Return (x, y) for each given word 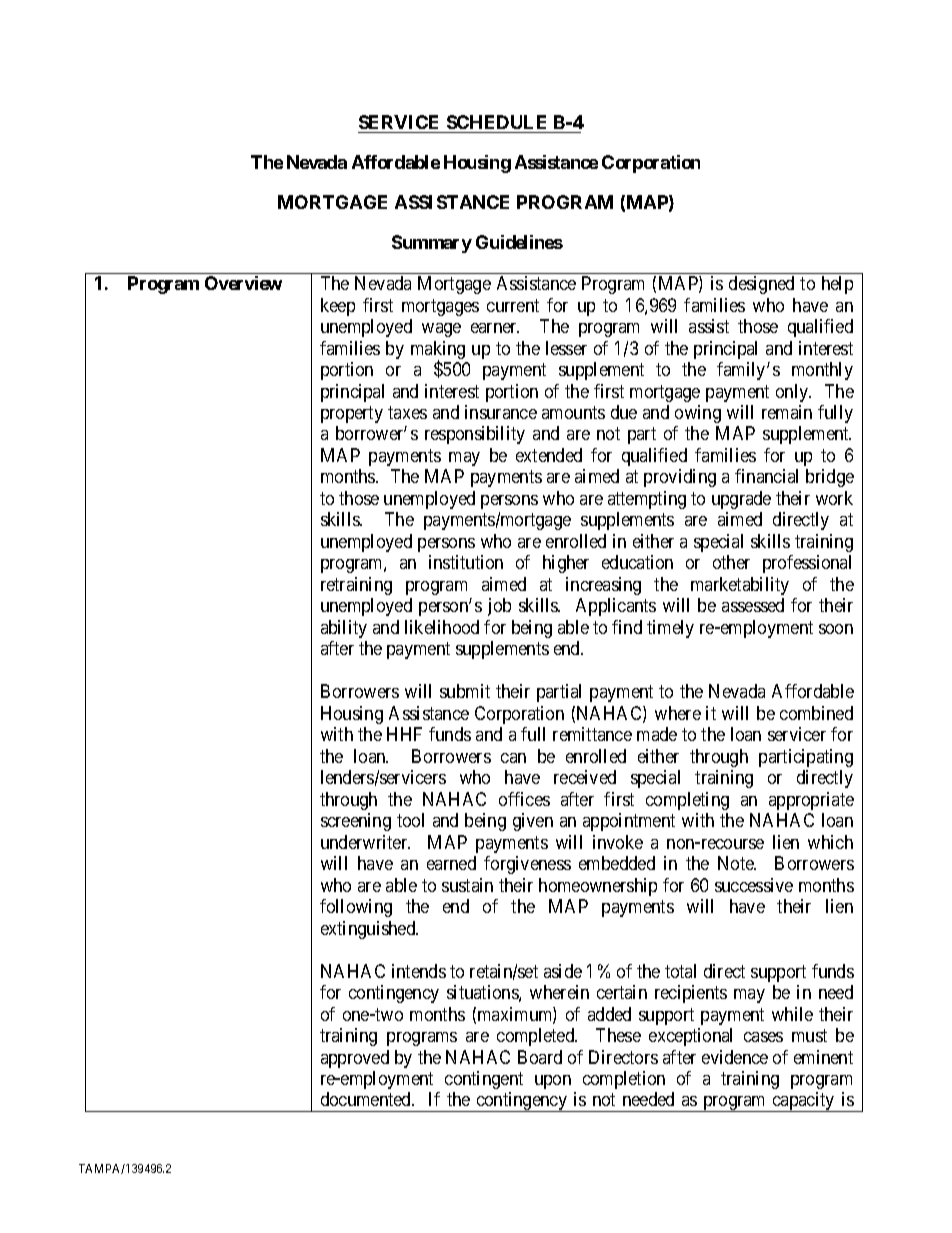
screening (356, 822)
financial (766, 476)
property (352, 414)
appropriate (811, 801)
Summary (432, 244)
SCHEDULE (496, 122)
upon (553, 1082)
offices (524, 799)
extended (549, 455)
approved (355, 1059)
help (837, 285)
